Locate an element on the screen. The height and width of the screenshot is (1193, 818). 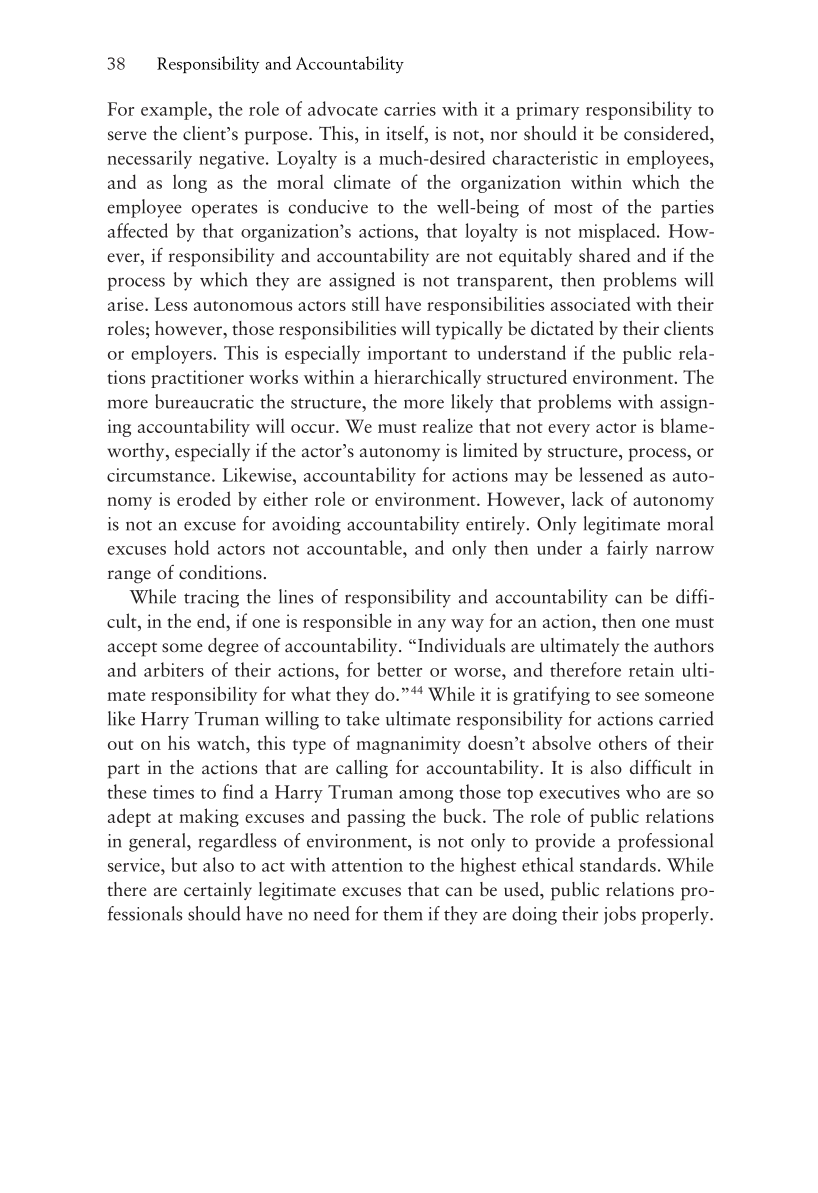
considered is located at coordinates (667, 133).
